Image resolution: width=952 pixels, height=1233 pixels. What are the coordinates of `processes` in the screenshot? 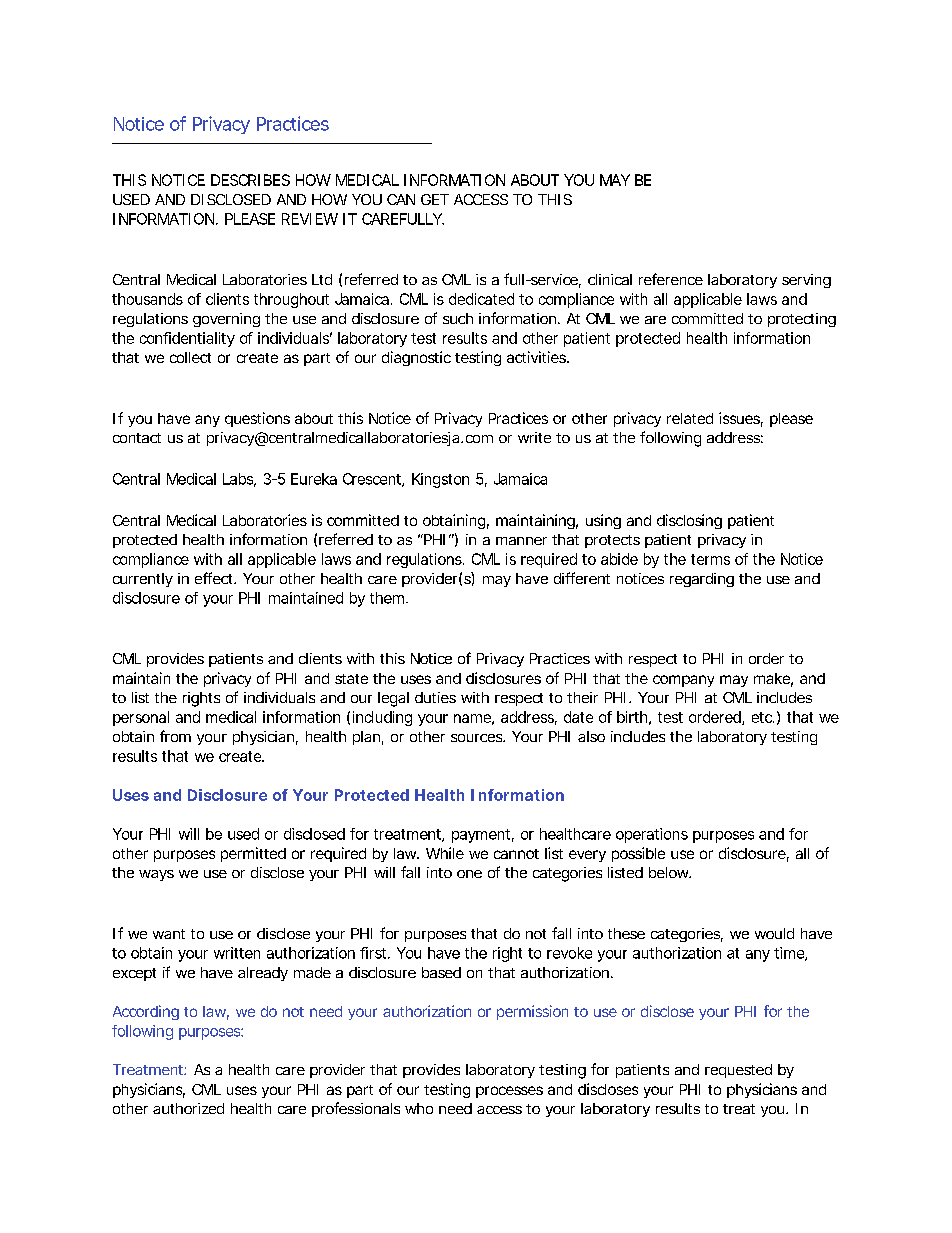 It's located at (509, 1092).
